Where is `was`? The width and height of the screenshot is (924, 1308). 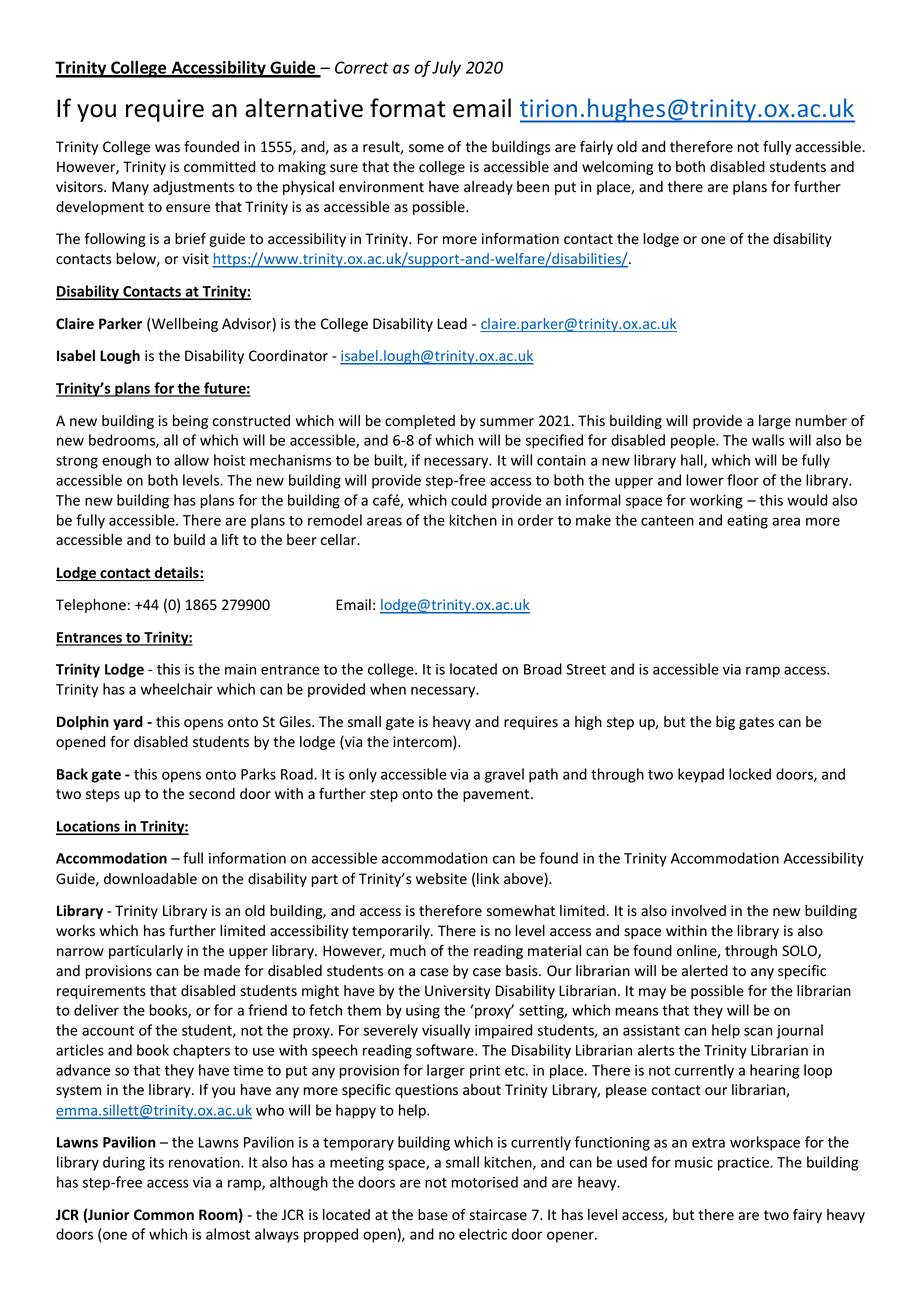
was is located at coordinates (167, 148).
